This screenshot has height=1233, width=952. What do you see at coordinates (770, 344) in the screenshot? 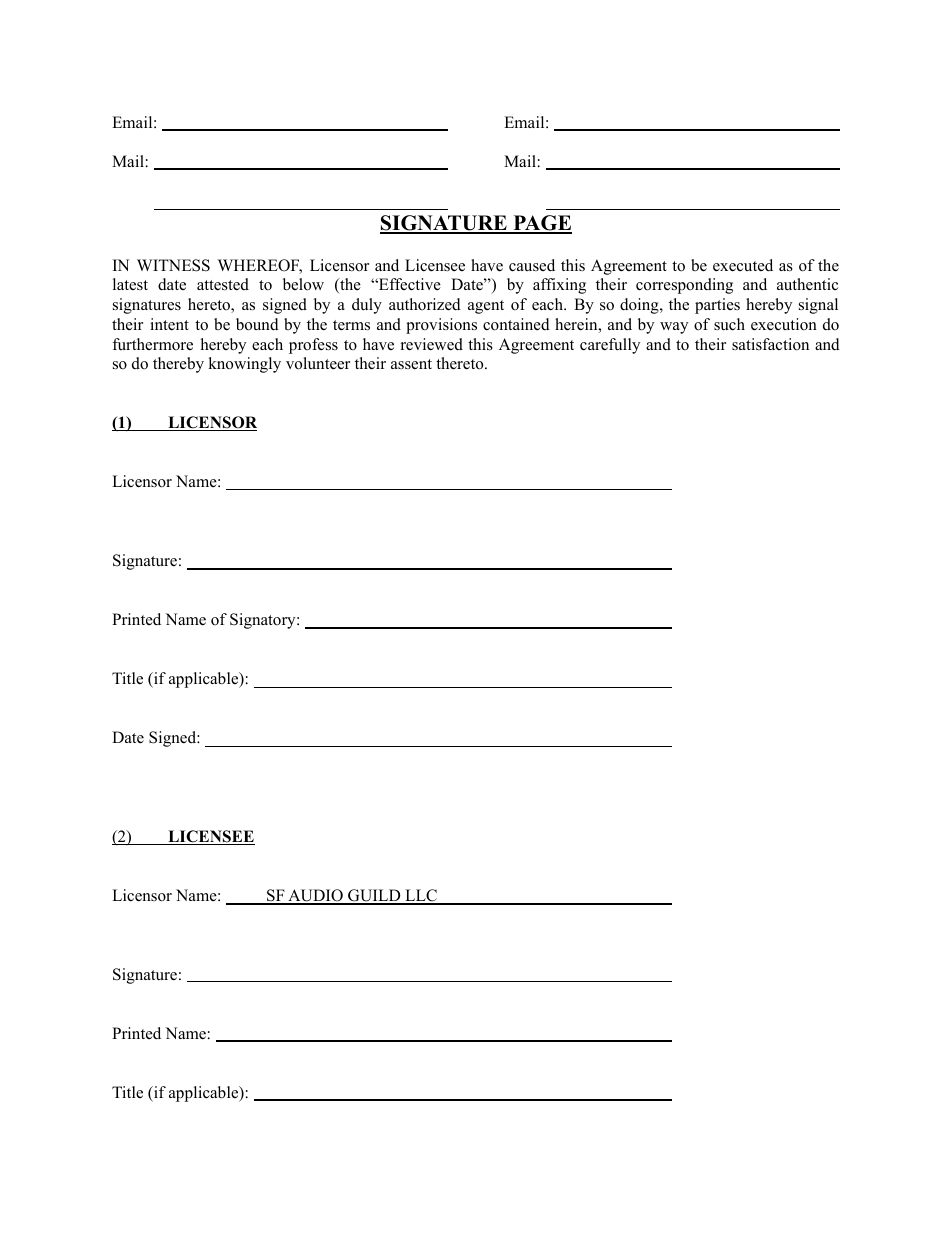
I see `satisfaction` at bounding box center [770, 344].
